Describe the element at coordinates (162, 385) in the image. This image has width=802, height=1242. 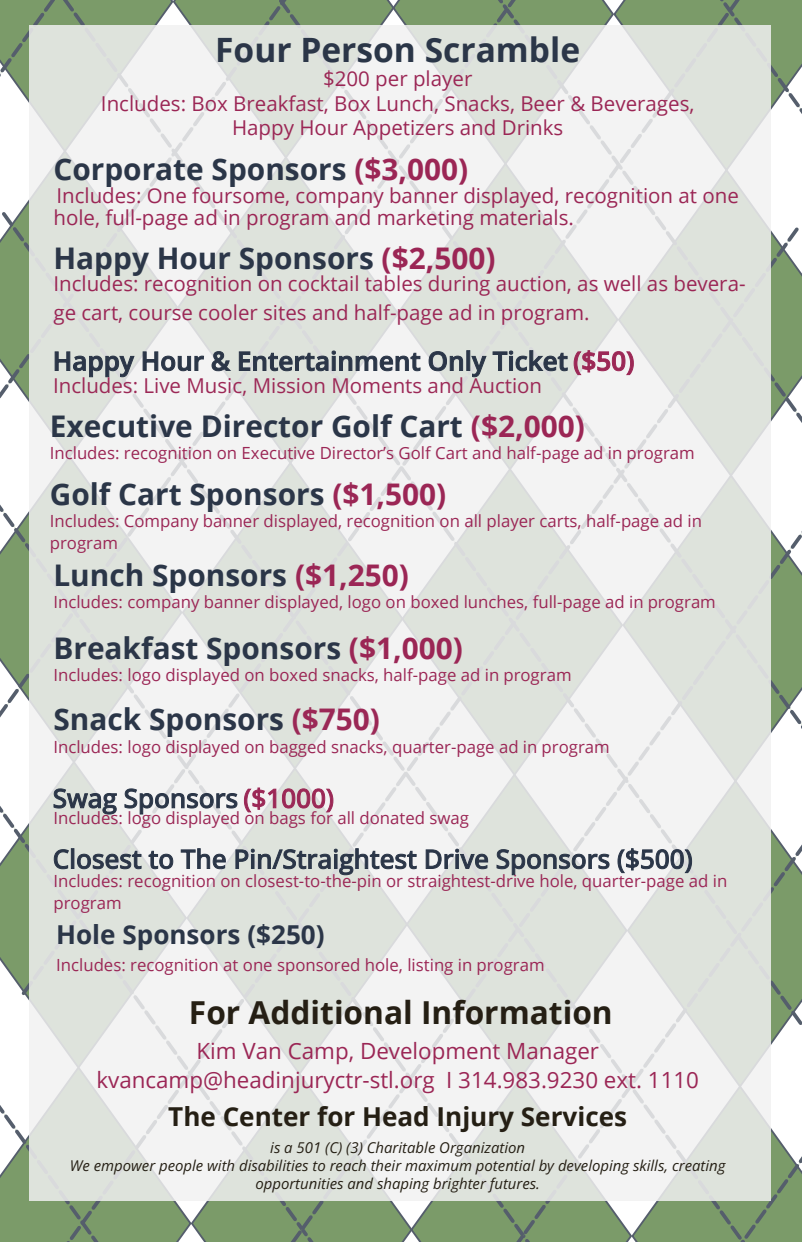
I see `Live` at that location.
